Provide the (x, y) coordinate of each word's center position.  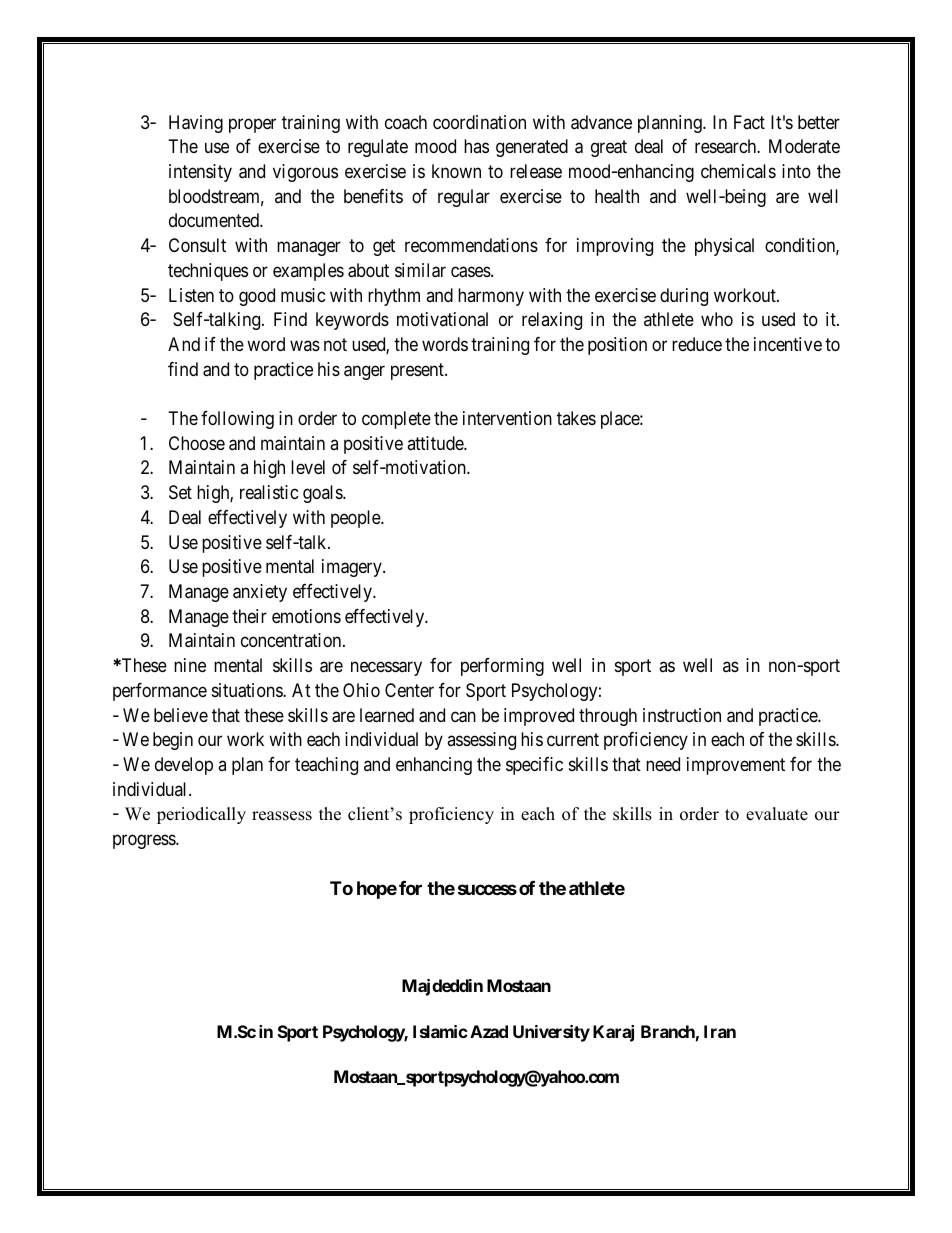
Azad (489, 1031)
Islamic (440, 1031)
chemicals (738, 171)
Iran (720, 1031)
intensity (200, 173)
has (476, 146)
